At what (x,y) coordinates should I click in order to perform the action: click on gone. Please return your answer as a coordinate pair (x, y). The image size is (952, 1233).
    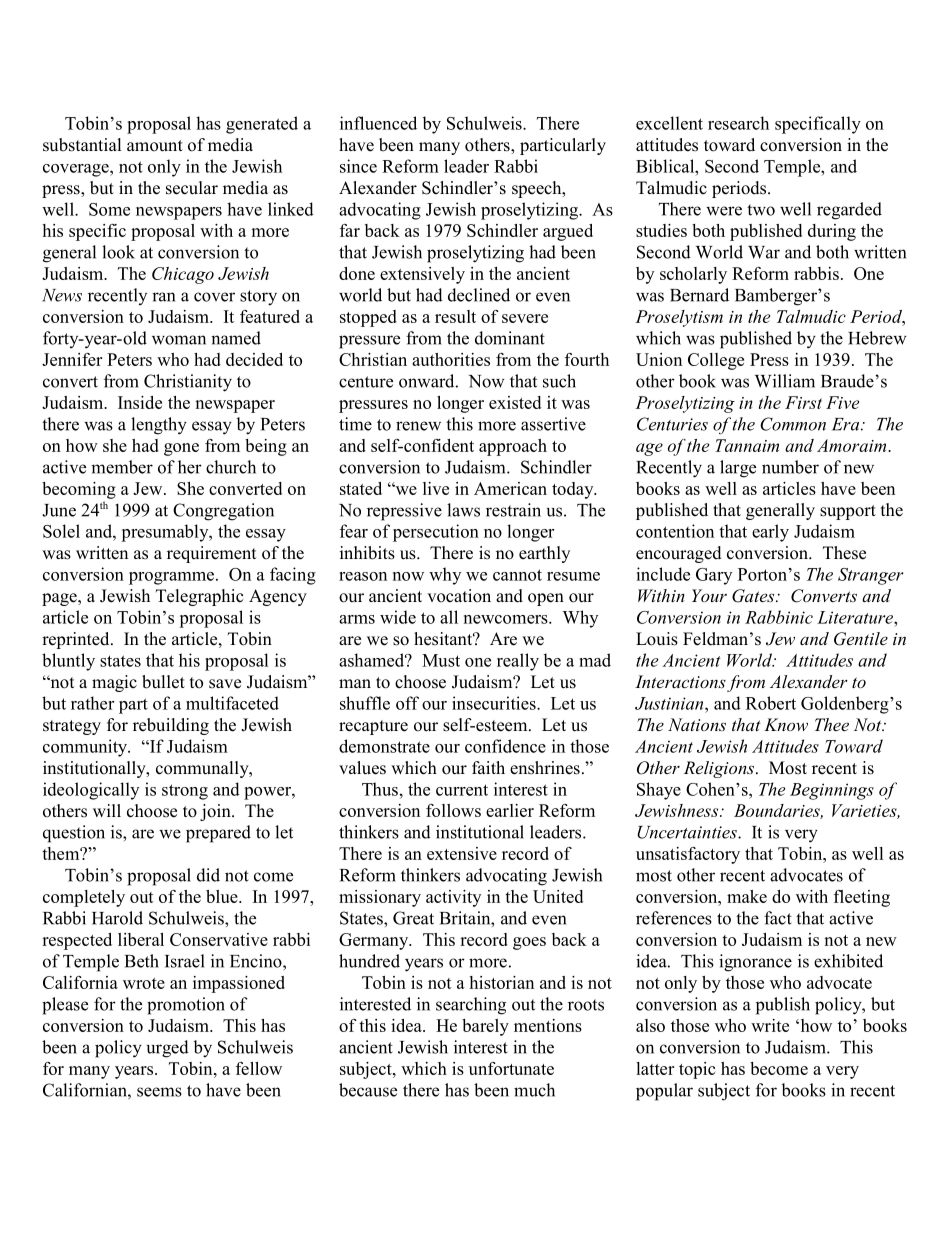
    Looking at the image, I should click on (181, 449).
